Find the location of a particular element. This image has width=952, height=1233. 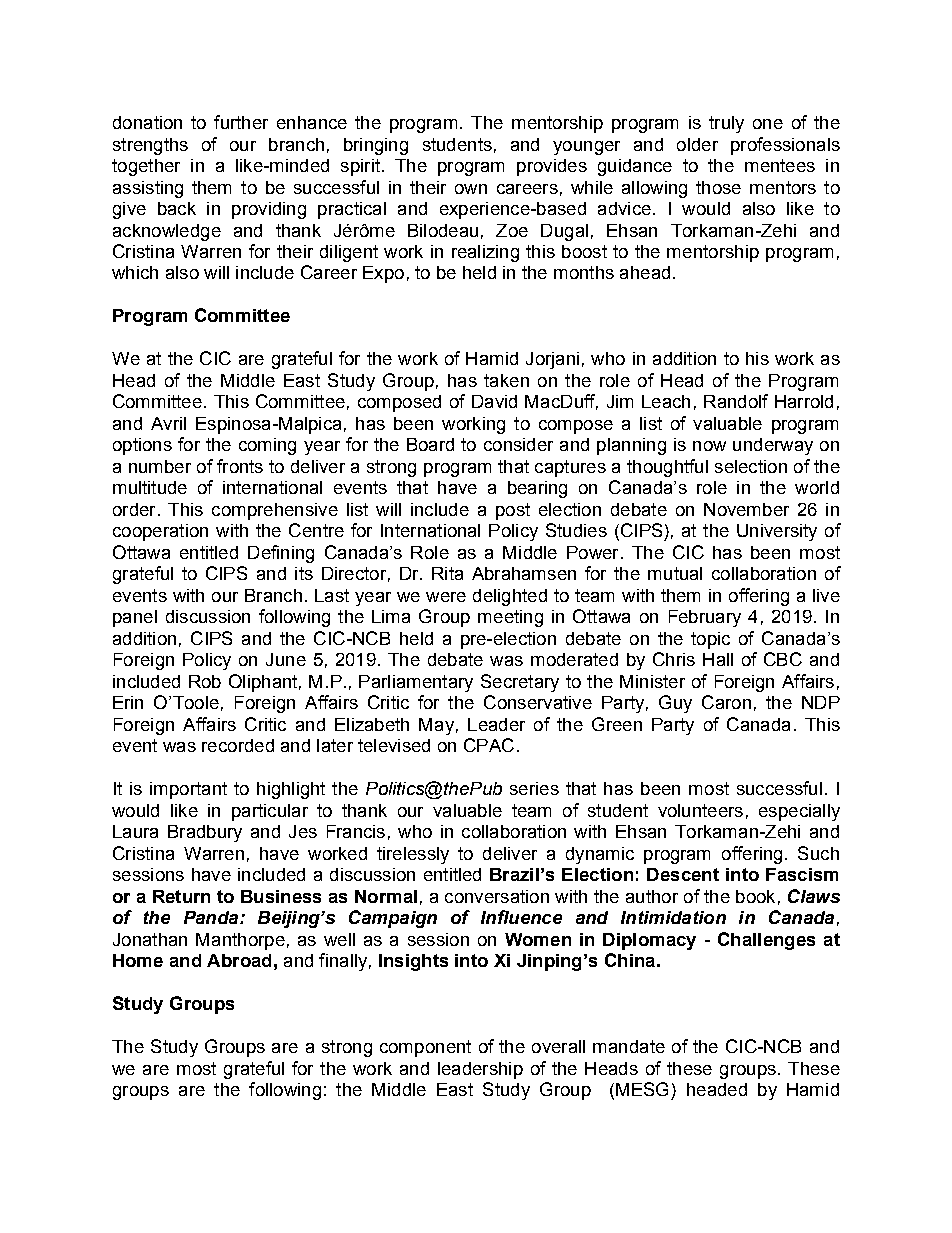

truly is located at coordinates (726, 124).
